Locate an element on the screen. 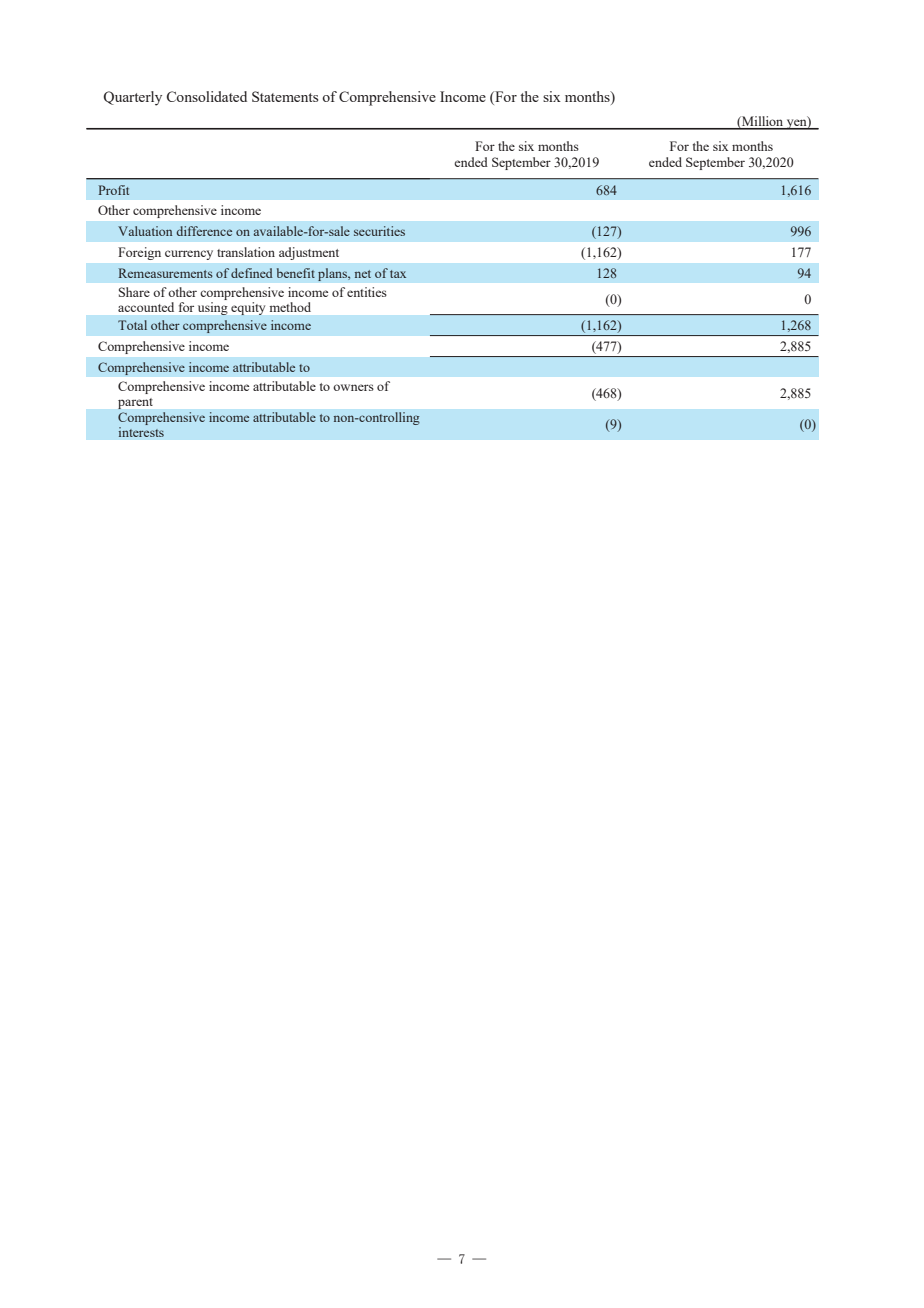  securities is located at coordinates (379, 231).
